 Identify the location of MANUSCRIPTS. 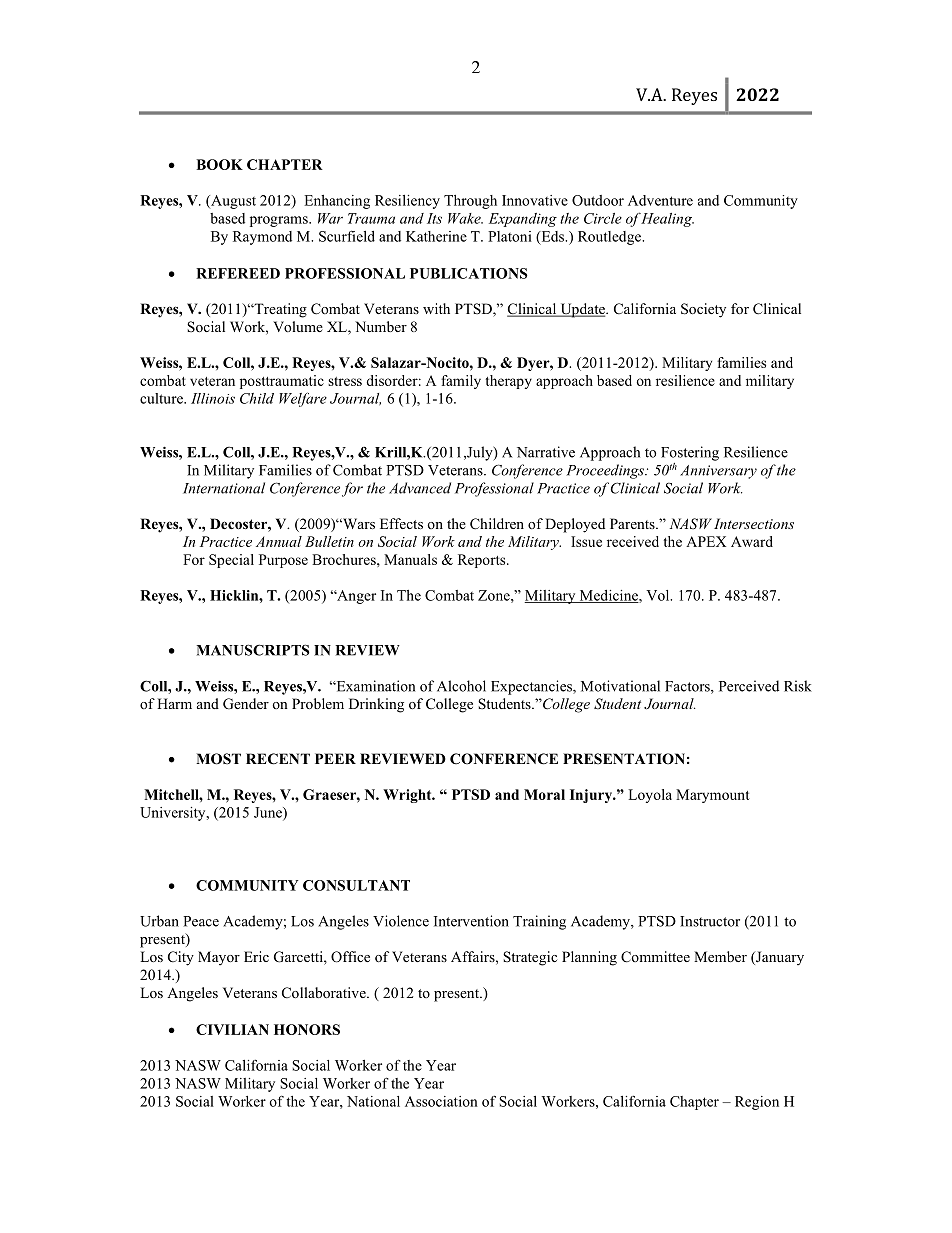
(253, 650).
